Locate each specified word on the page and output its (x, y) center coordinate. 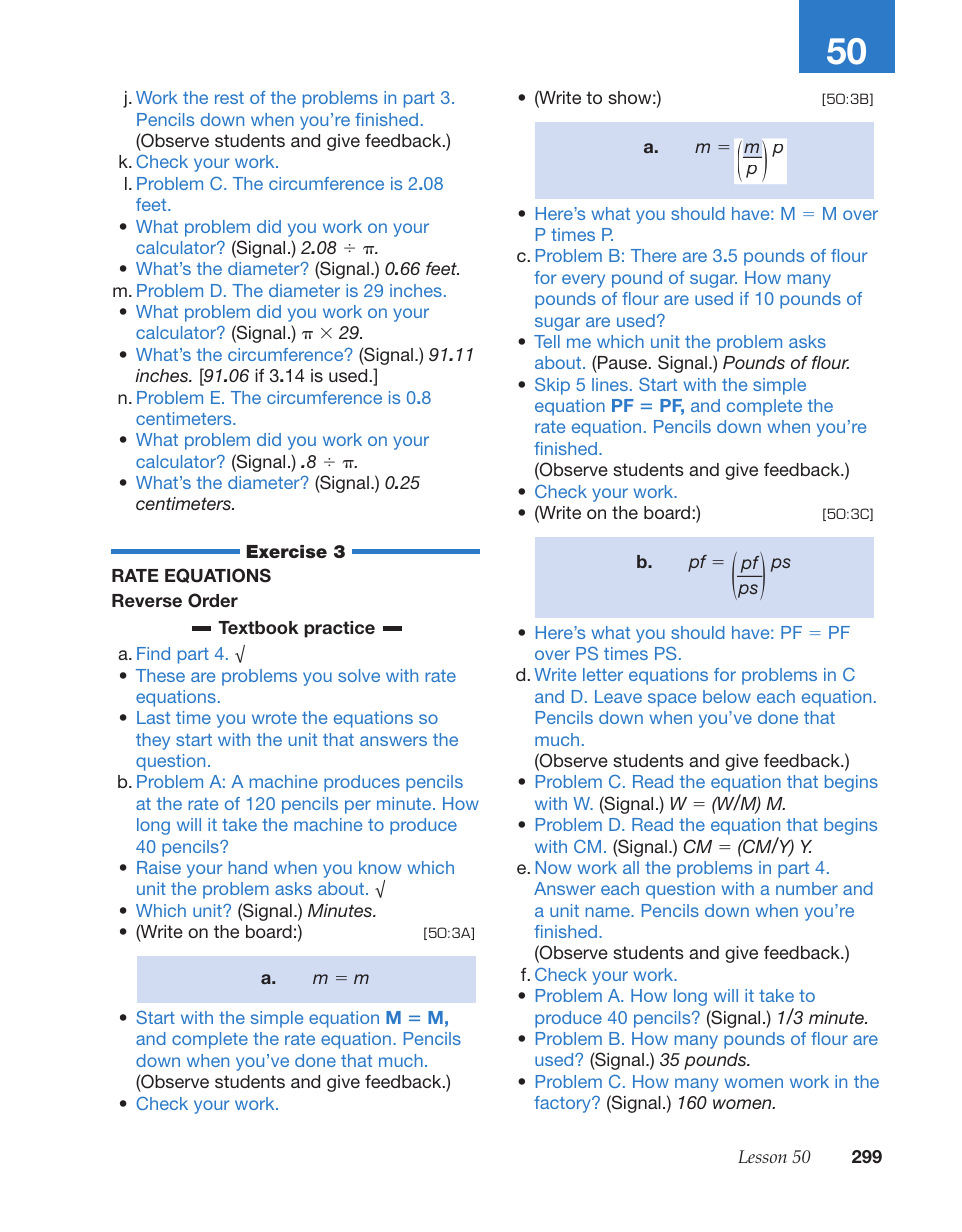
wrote (274, 718)
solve (359, 675)
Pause (623, 362)
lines (610, 384)
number (807, 888)
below (727, 696)
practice (339, 629)
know (380, 867)
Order (213, 600)
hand (248, 867)
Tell (547, 341)
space (672, 700)
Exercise (287, 551)
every (583, 281)
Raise (159, 867)
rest (229, 98)
